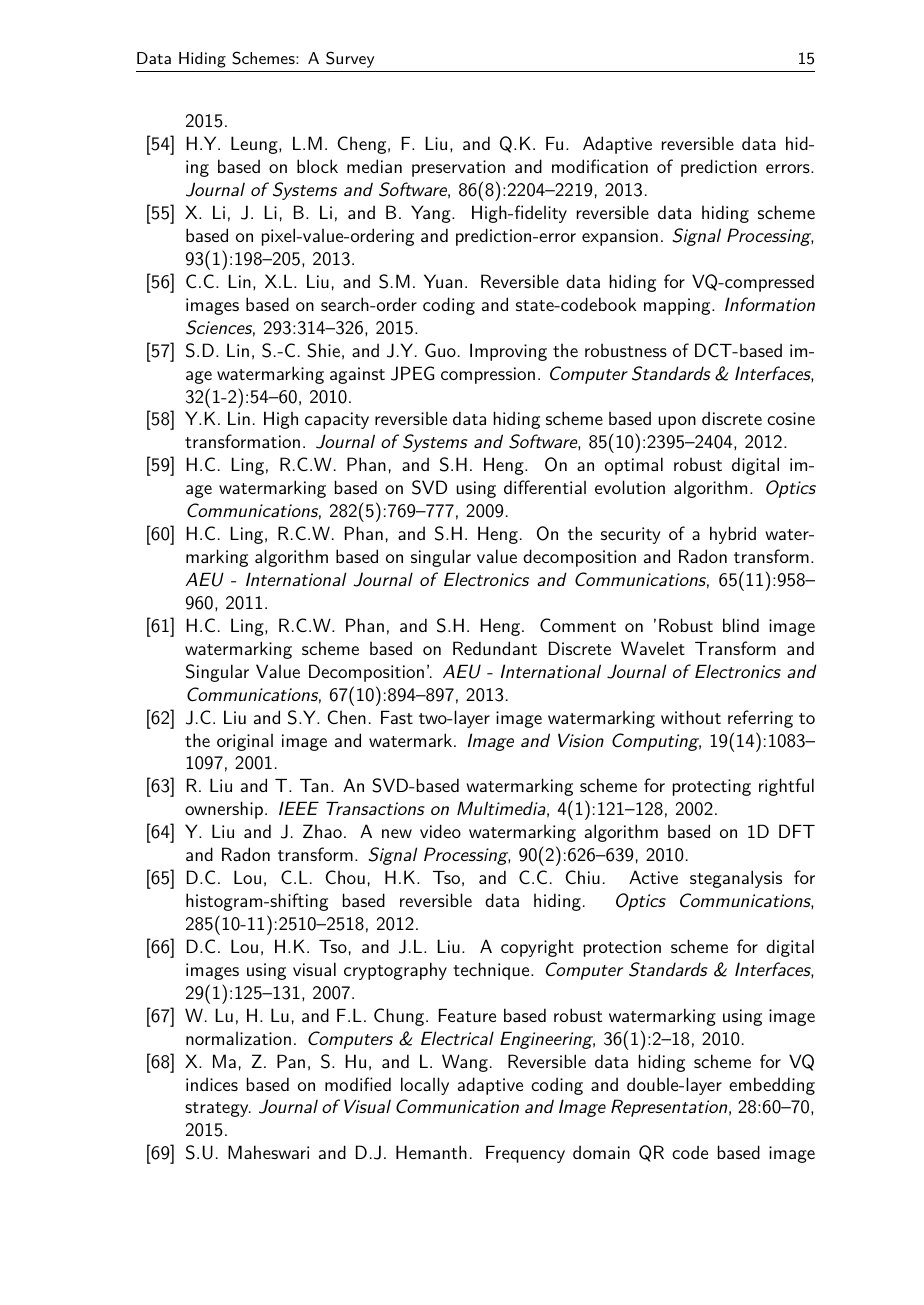  What do you see at coordinates (741, 625) in the screenshot?
I see `blind` at bounding box center [741, 625].
